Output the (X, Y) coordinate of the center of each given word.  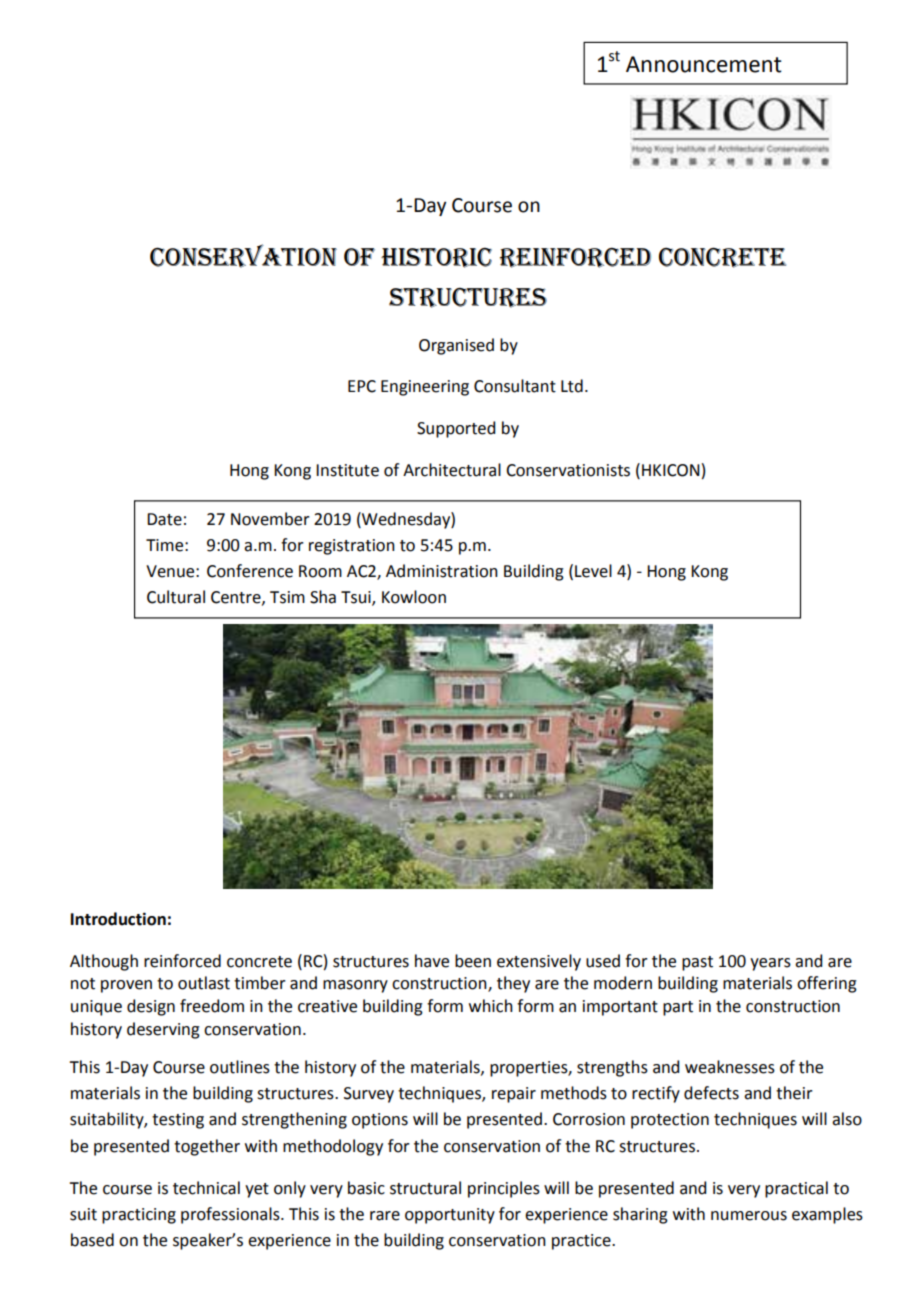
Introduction (118, 919)
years (770, 964)
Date (164, 519)
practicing (139, 1216)
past (697, 963)
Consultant (515, 386)
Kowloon (414, 597)
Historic (436, 258)
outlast (204, 983)
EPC (362, 386)
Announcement (704, 64)
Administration (442, 571)
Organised (456, 346)
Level (593, 571)
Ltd (572, 386)
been (473, 961)
